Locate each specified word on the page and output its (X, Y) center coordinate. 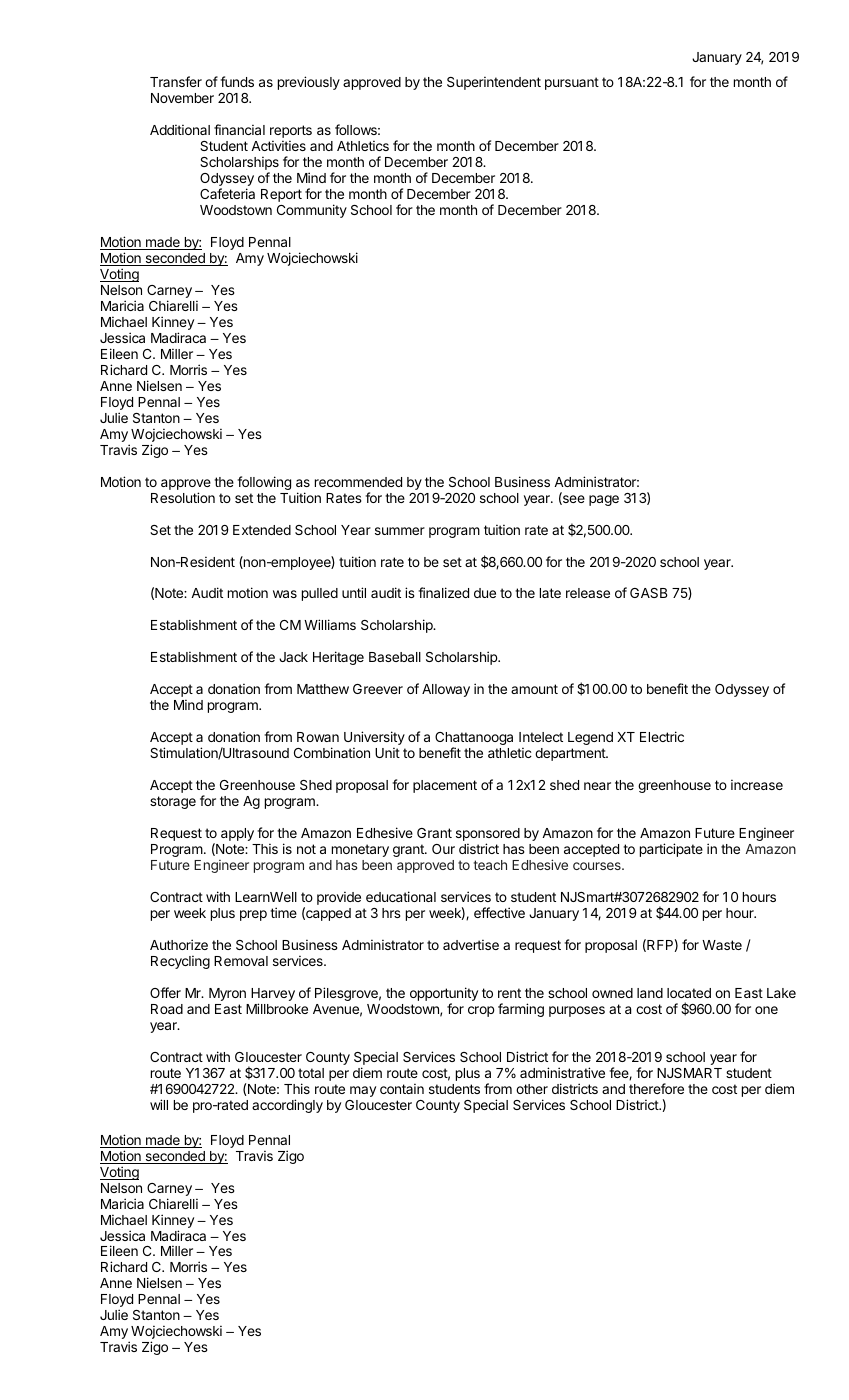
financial (239, 129)
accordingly (287, 1106)
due (485, 593)
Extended (262, 530)
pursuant (572, 83)
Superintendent (494, 83)
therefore (656, 1088)
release (588, 593)
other (532, 1089)
